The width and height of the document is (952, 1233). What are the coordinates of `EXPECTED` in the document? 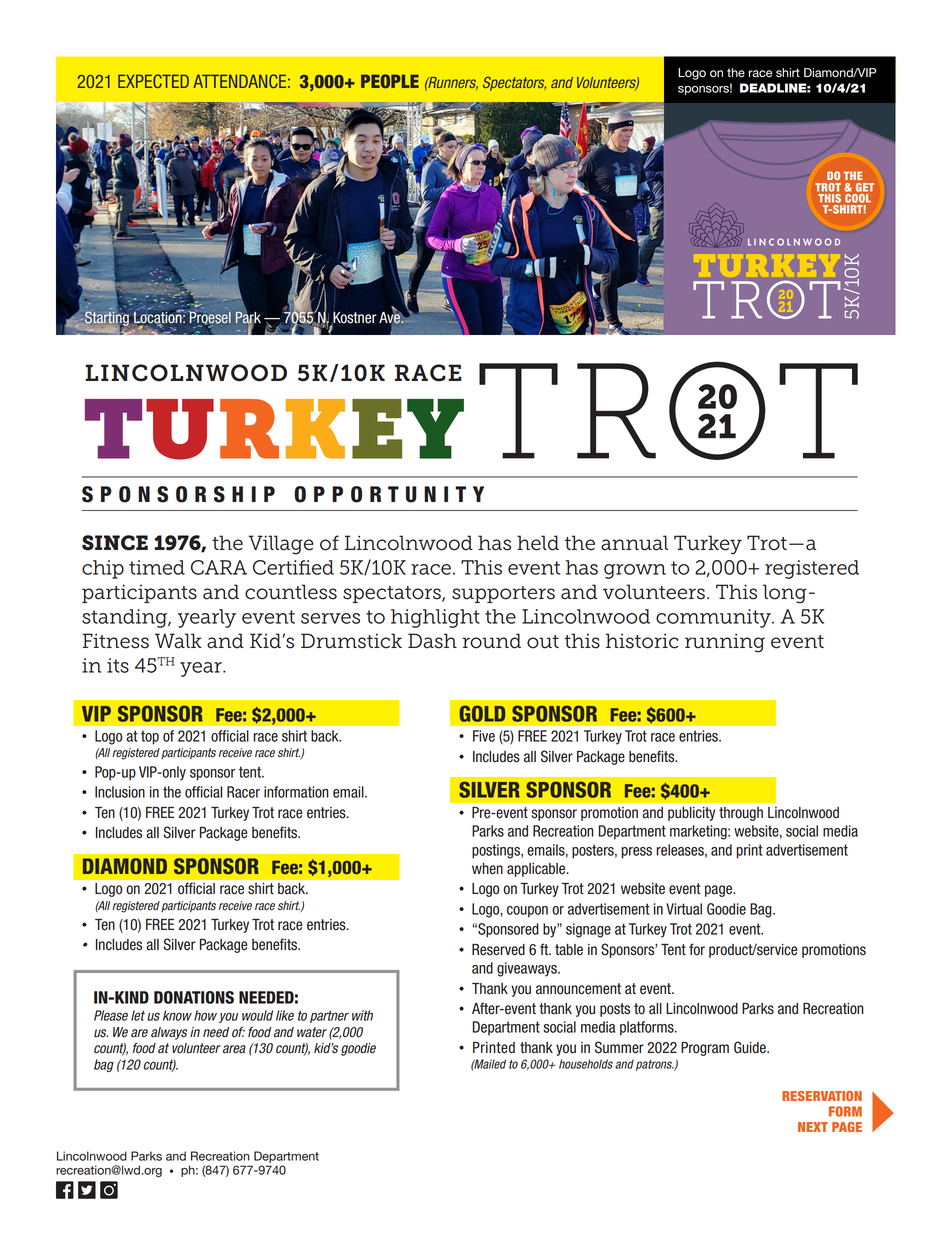 It's located at (153, 81).
